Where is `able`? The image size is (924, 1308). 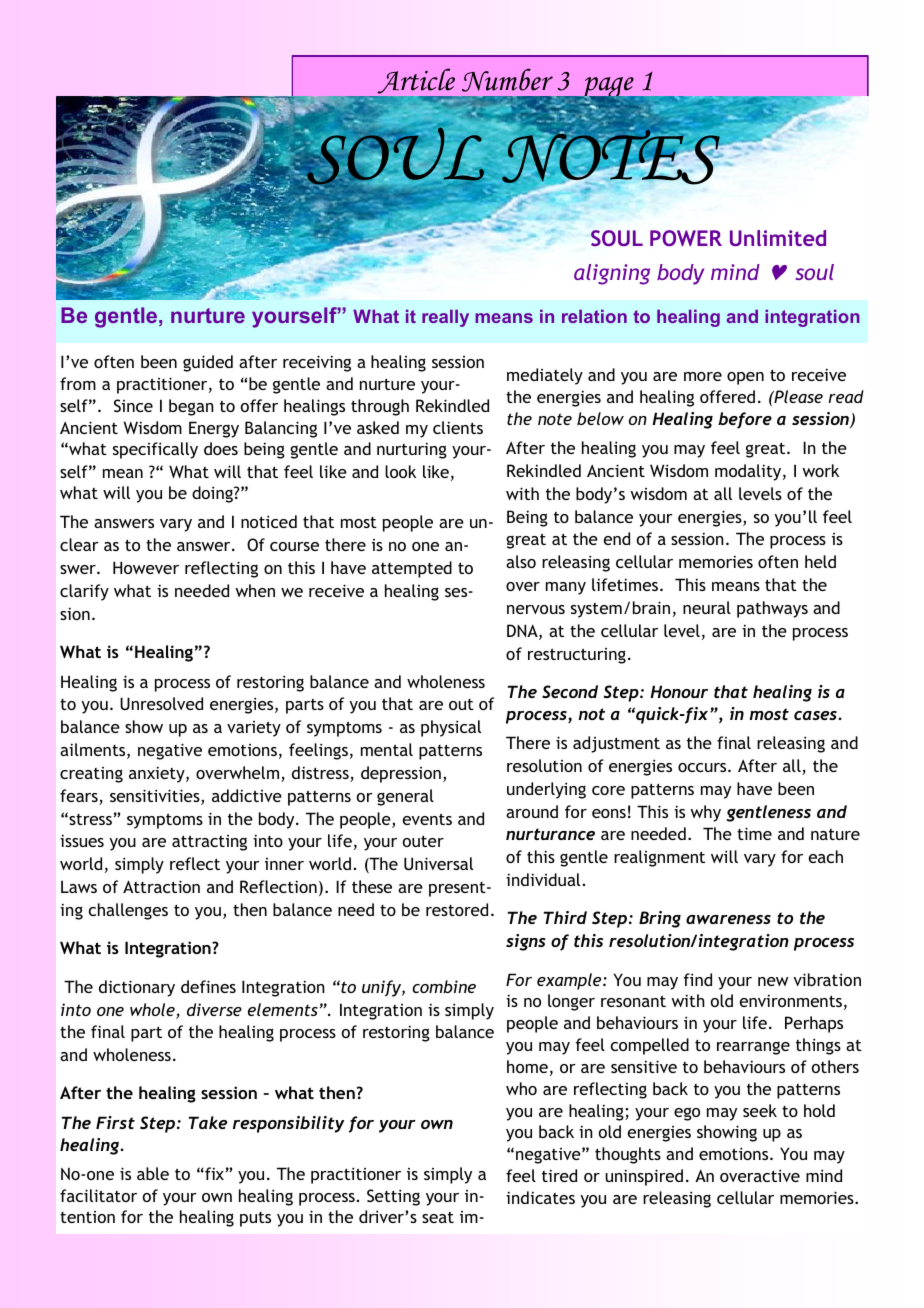 able is located at coordinates (153, 1173).
